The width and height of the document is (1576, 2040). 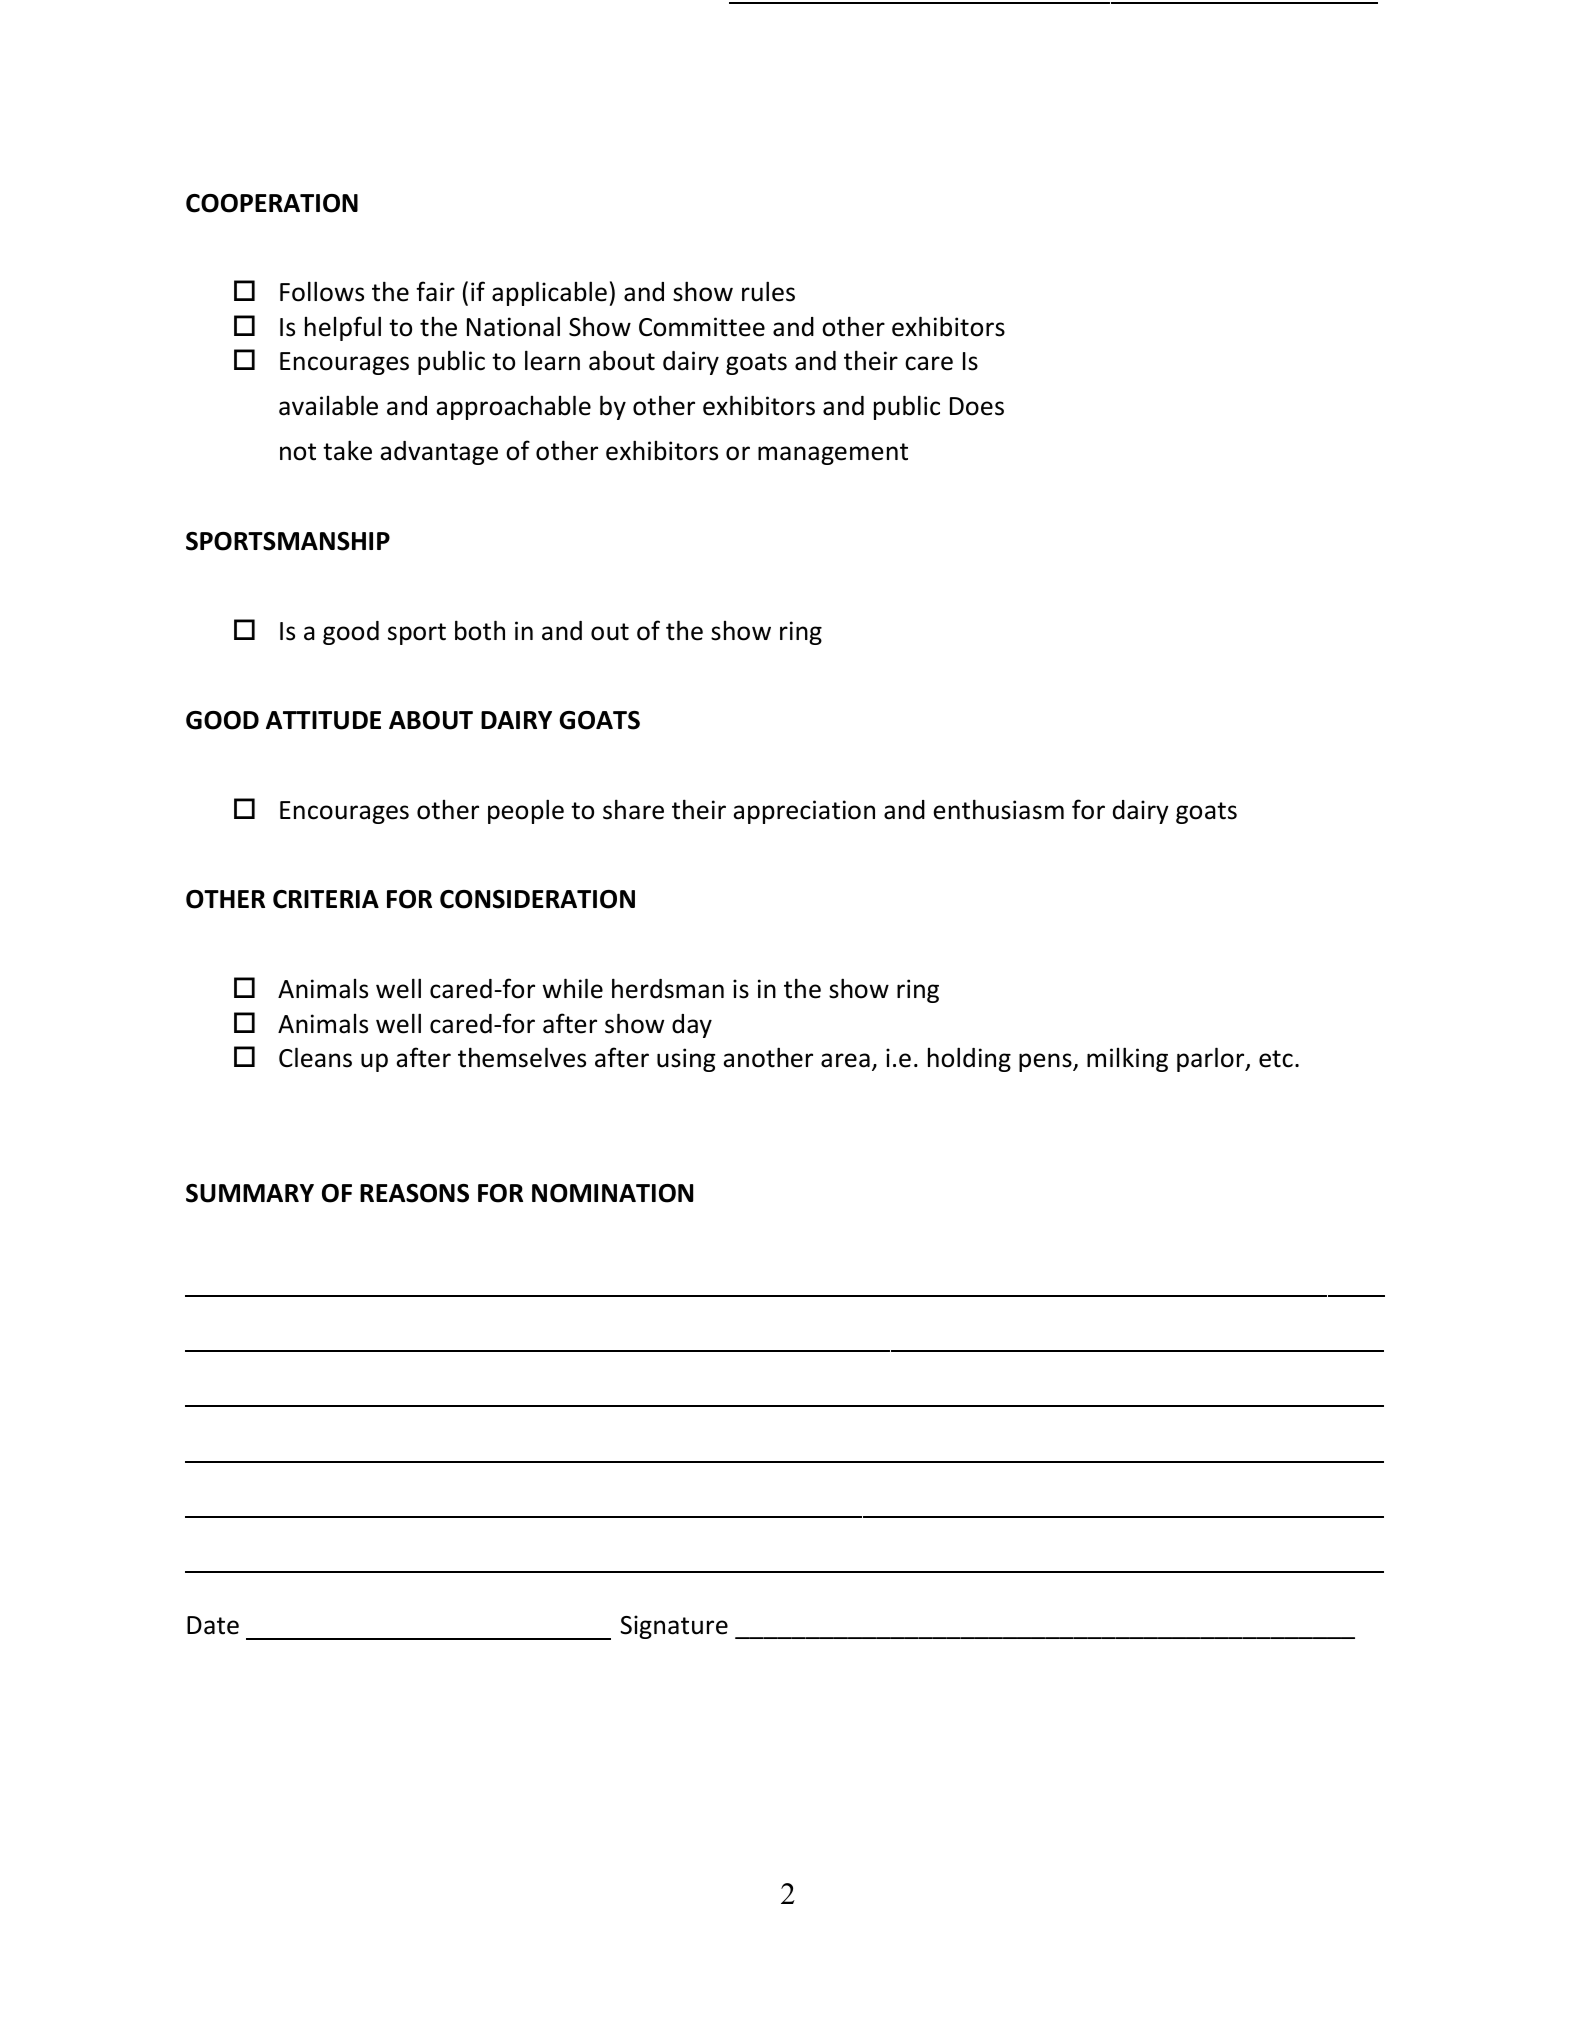 What do you see at coordinates (998, 809) in the document?
I see `enthusiasm` at bounding box center [998, 809].
